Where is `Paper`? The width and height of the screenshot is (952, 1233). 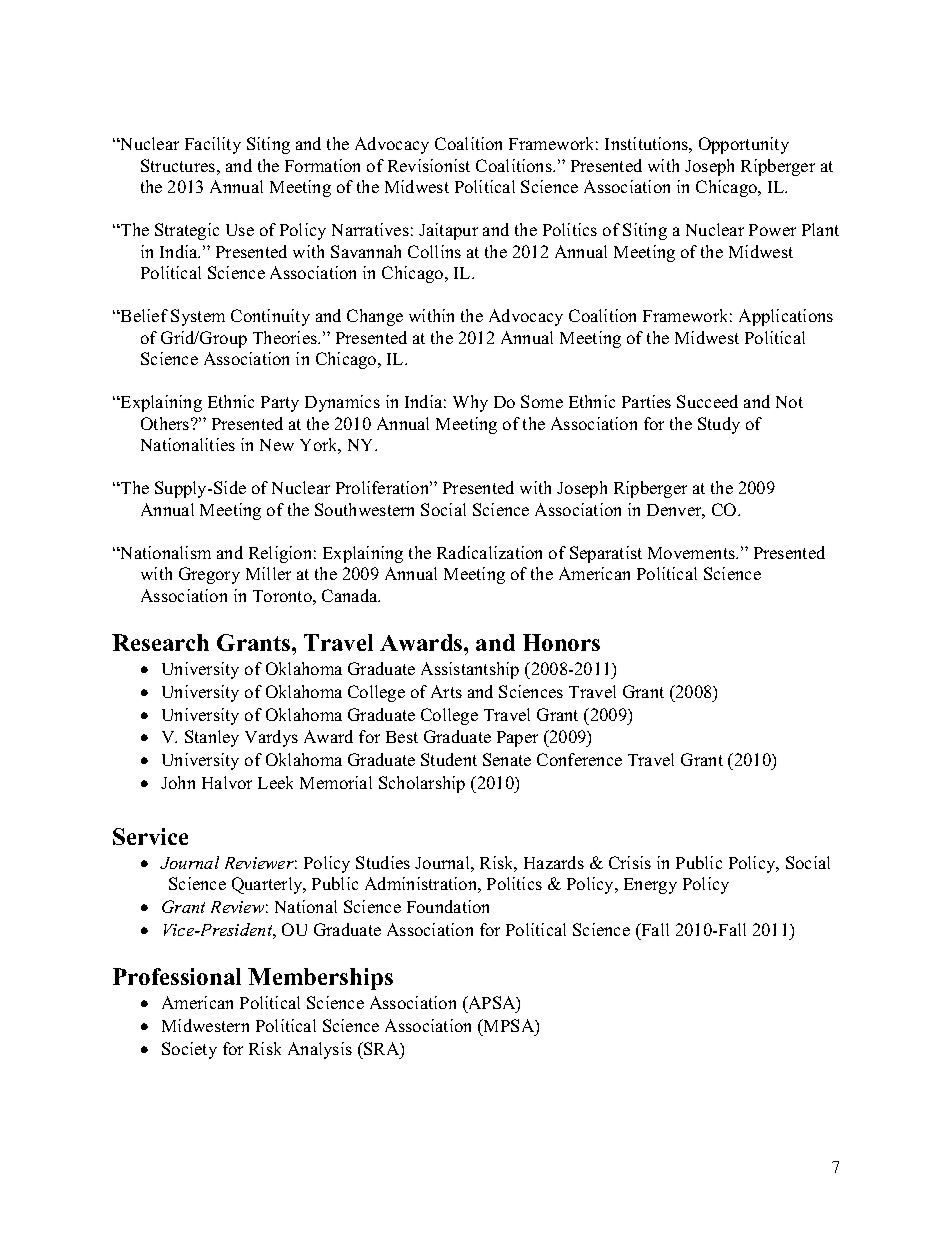 Paper is located at coordinates (517, 739).
